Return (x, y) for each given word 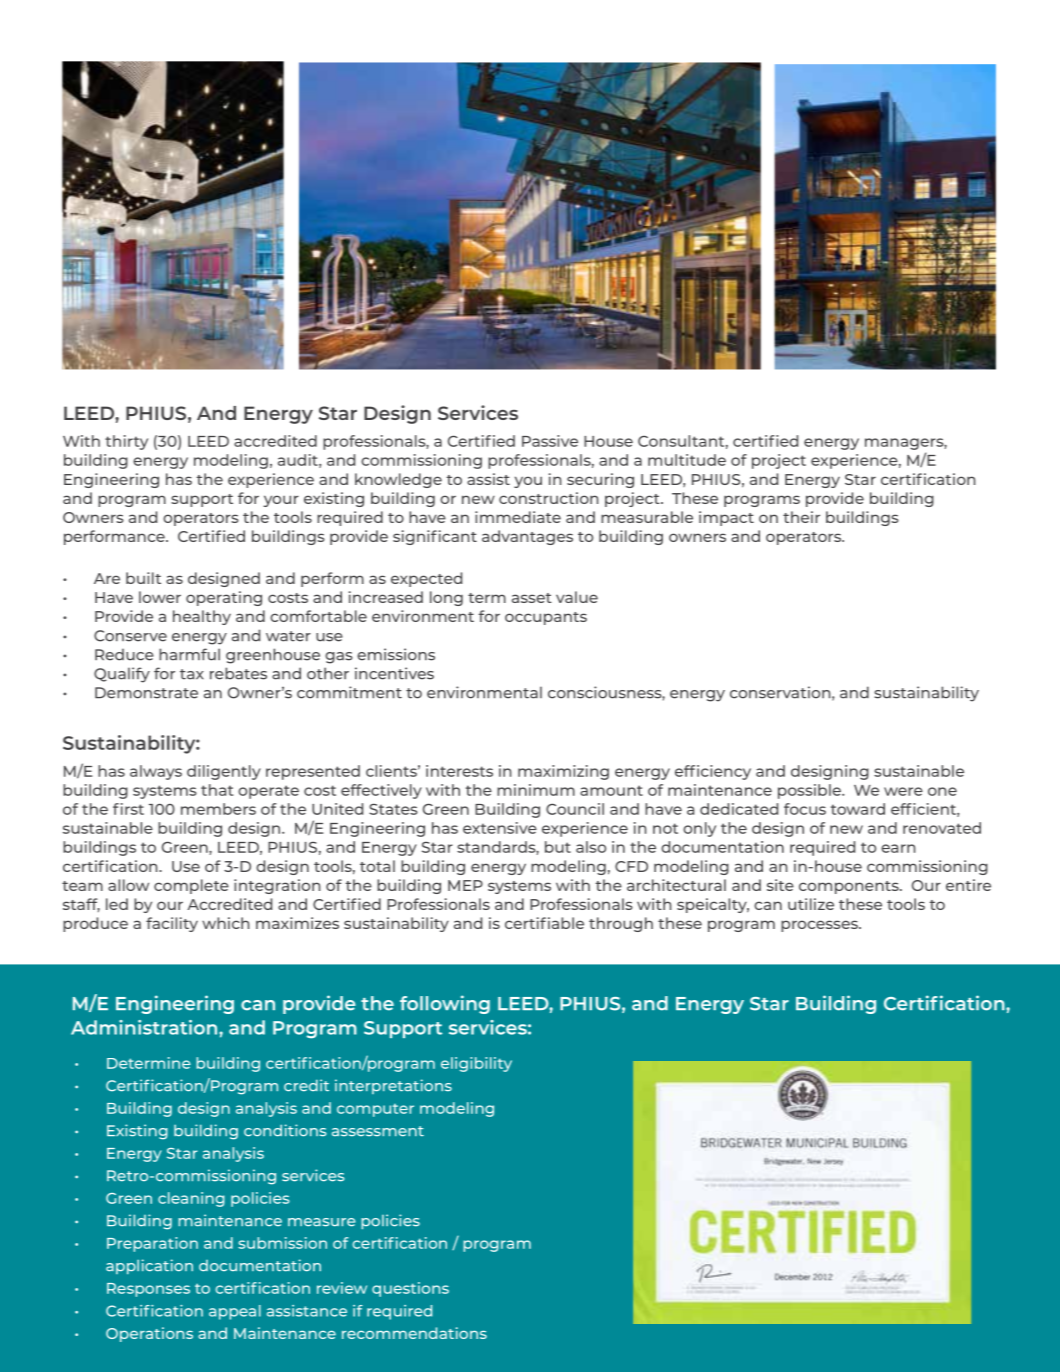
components (850, 887)
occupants (546, 618)
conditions (285, 1130)
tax (192, 674)
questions (410, 1289)
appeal (235, 1312)
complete (191, 886)
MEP (465, 885)
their (801, 517)
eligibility (476, 1064)
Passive (550, 441)
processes (820, 926)
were (903, 791)
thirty (126, 442)
